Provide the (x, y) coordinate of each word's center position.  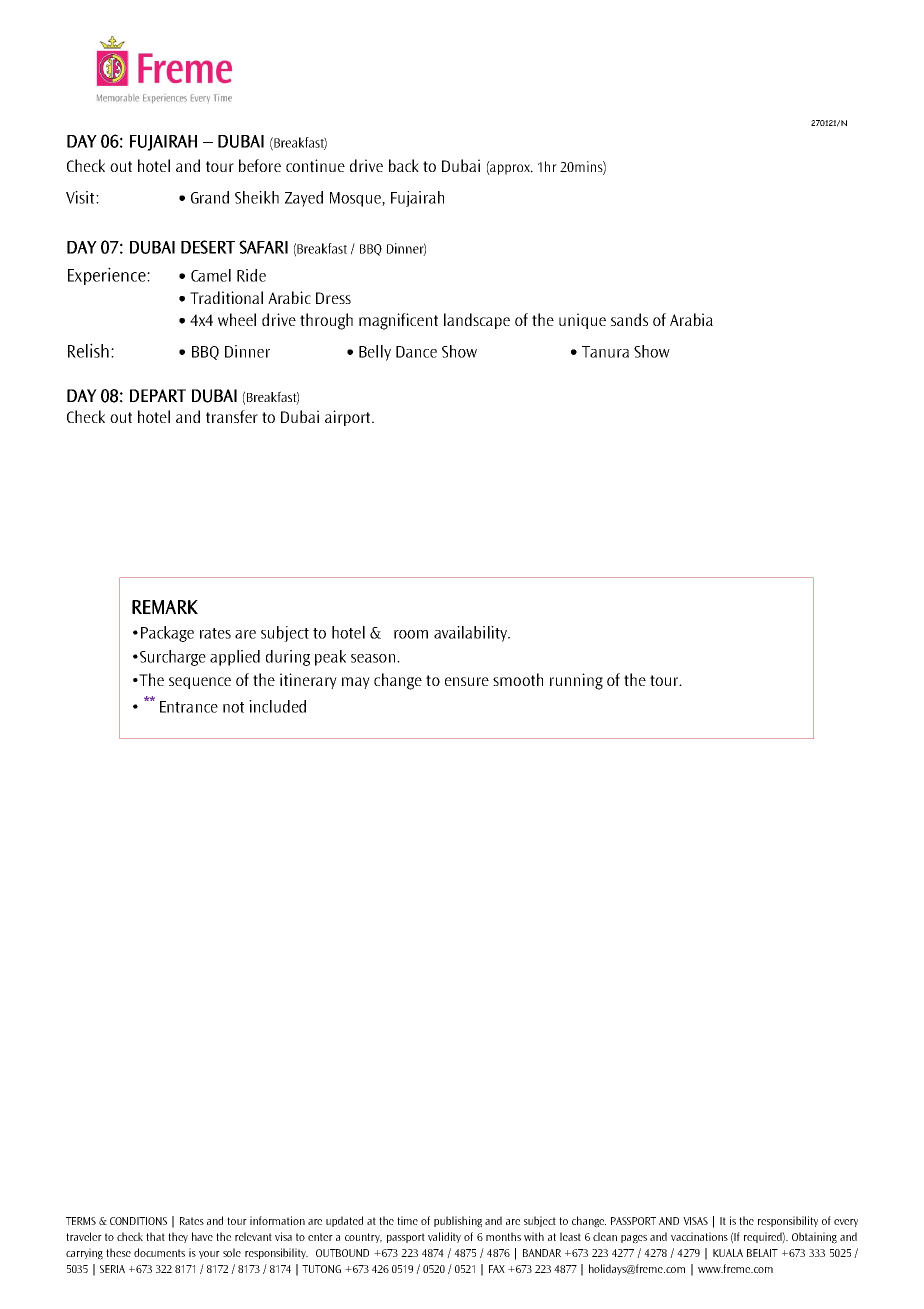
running (576, 681)
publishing (458, 1222)
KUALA (728, 1253)
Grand (210, 197)
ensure (467, 681)
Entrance (189, 707)
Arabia (691, 319)
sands (629, 319)
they (178, 1237)
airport (349, 418)
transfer (232, 416)
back (404, 165)
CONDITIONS (138, 1221)
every (846, 1223)
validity (444, 1237)
